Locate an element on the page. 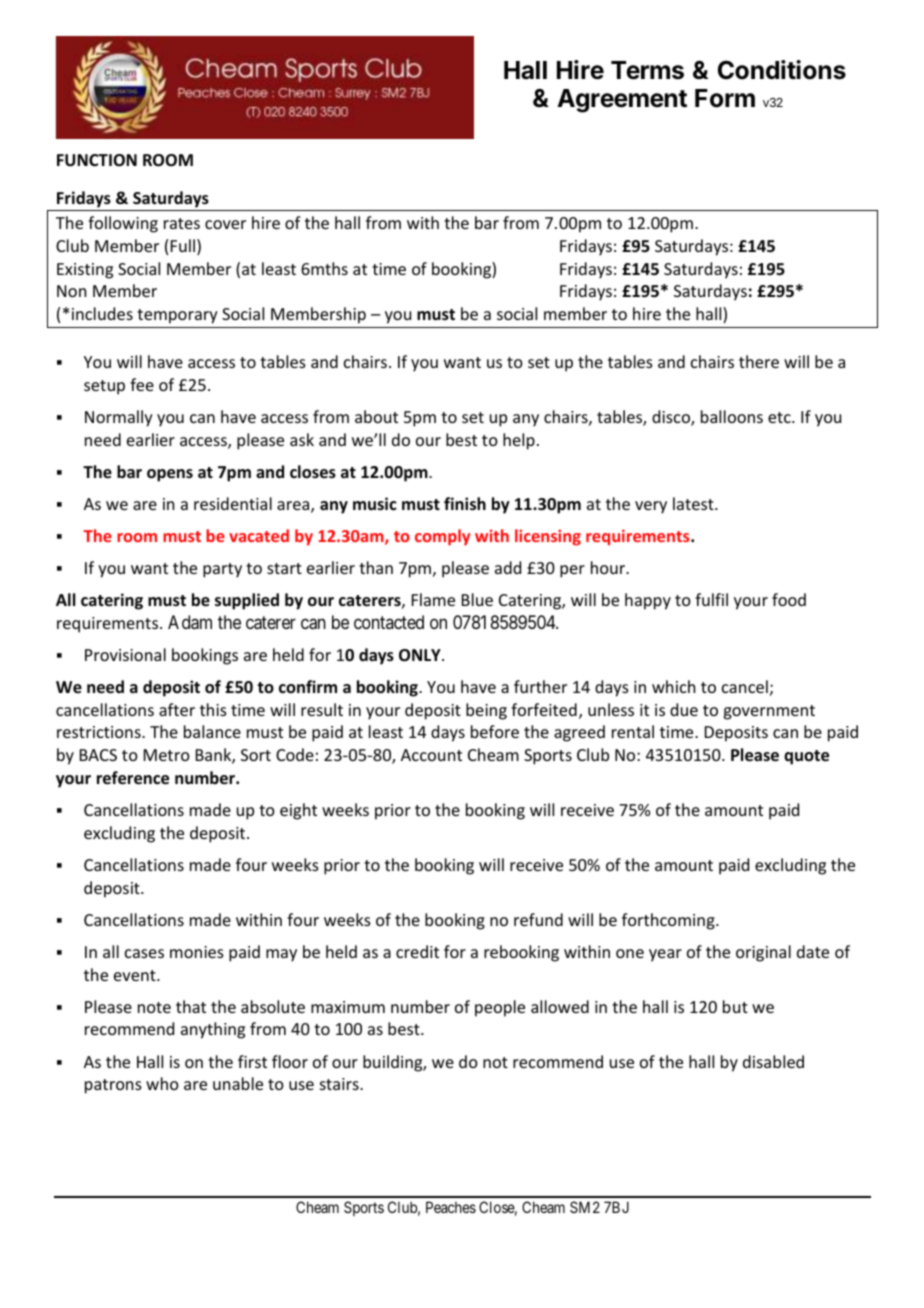  Peaches is located at coordinates (451, 1207).
